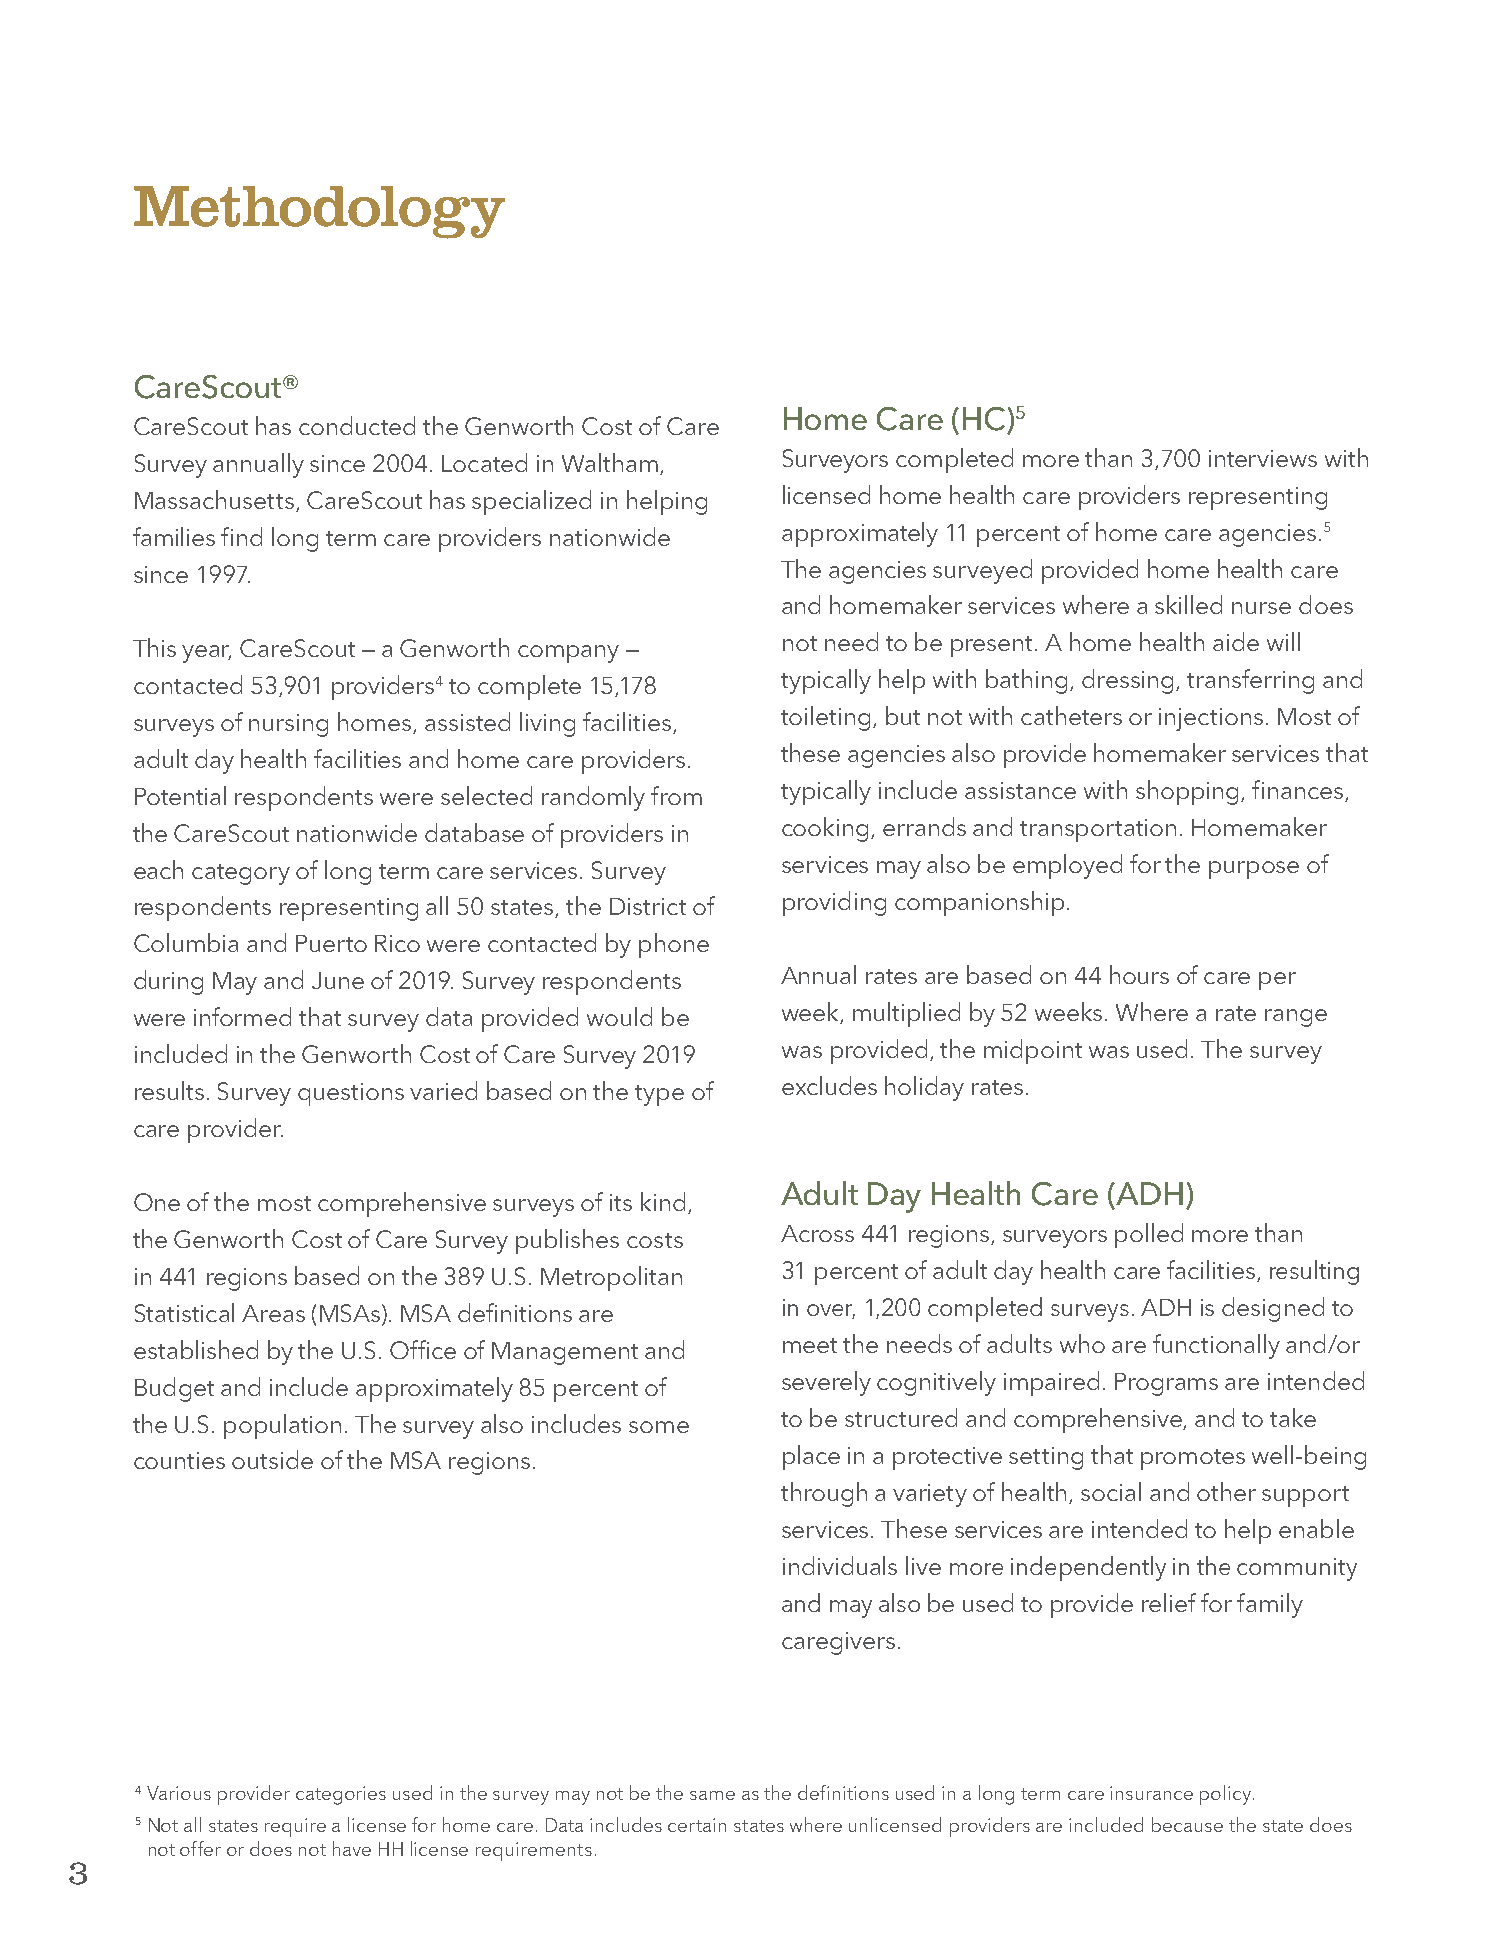 The width and height of the screenshot is (1507, 1950). I want to click on same, so click(712, 1795).
